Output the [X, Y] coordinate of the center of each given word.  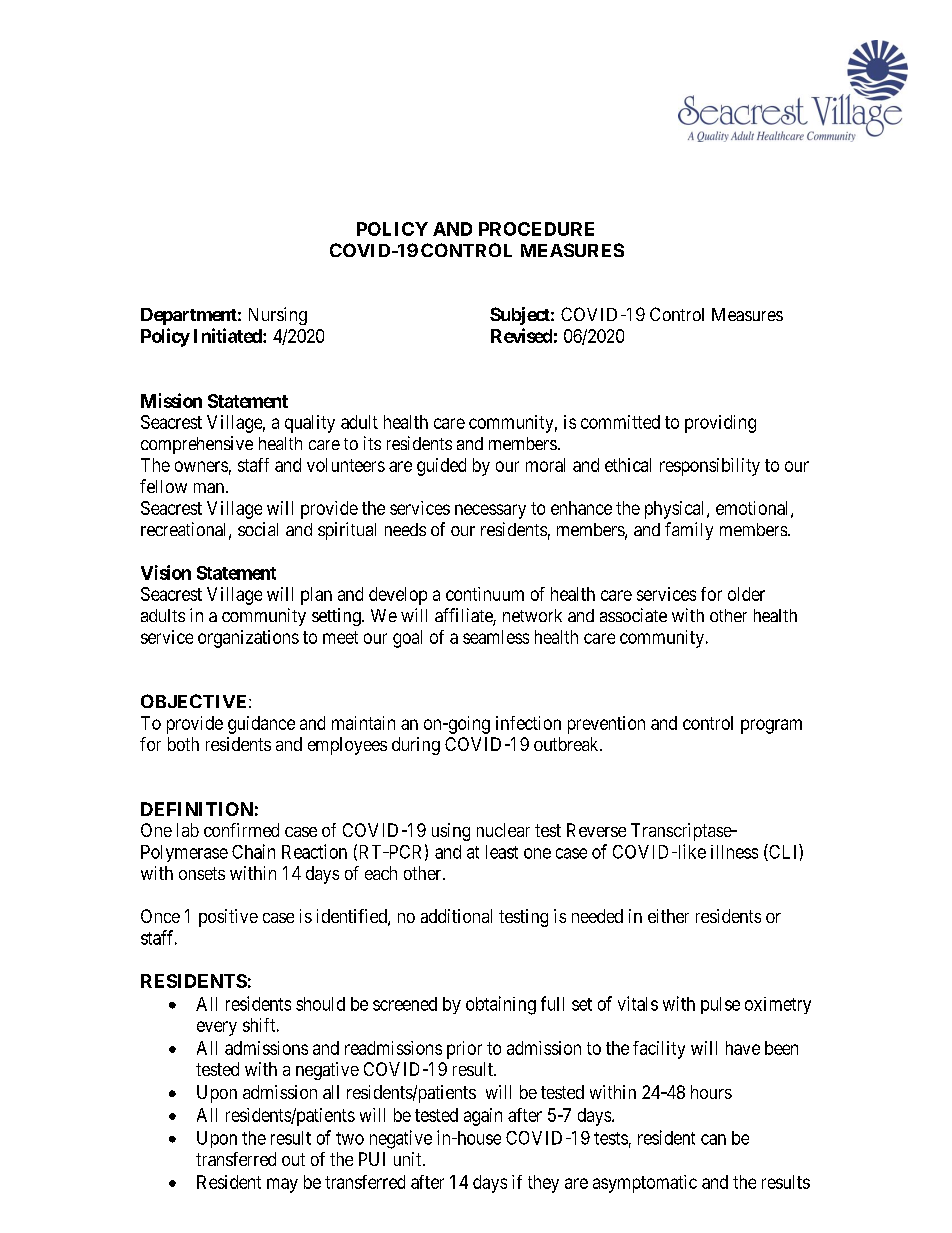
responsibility [710, 467]
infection [528, 723]
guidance [261, 725]
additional [456, 916]
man [210, 488]
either [668, 916]
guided [441, 467]
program [771, 726]
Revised [521, 335]
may [282, 1185]
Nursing [278, 316]
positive [228, 918]
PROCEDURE [536, 229]
